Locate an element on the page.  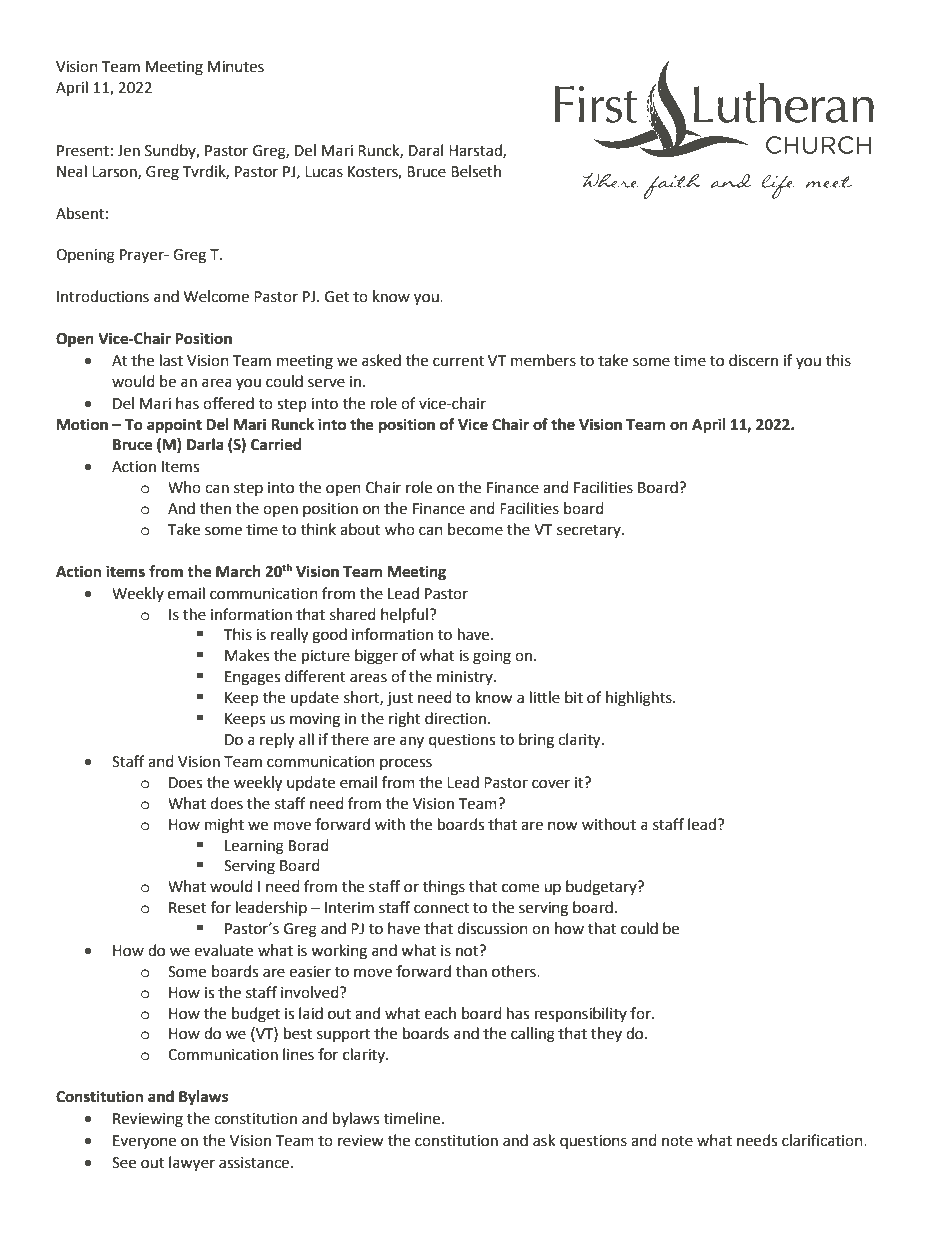
Lucas is located at coordinates (324, 172).
